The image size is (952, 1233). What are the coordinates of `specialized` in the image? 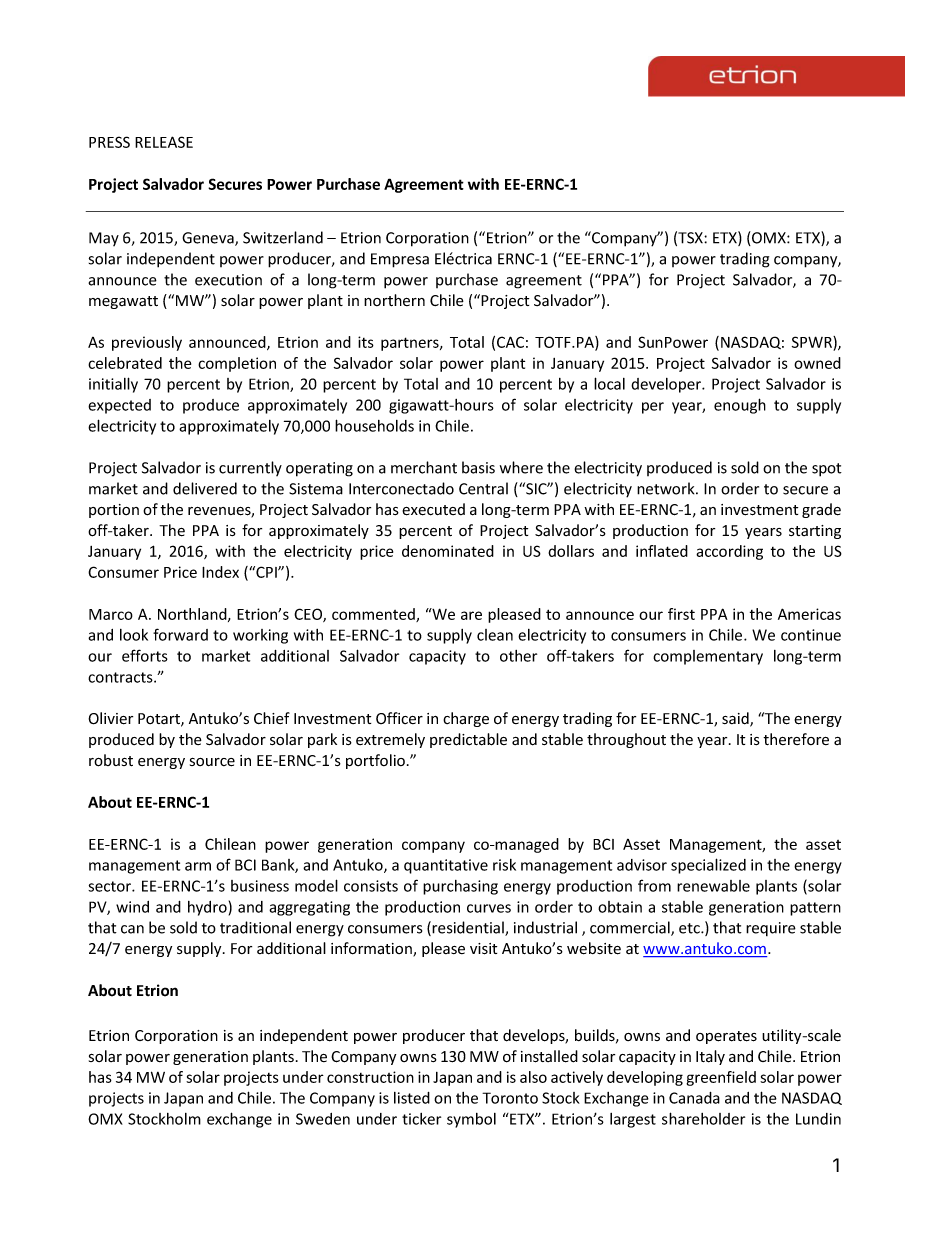 It's located at (708, 866).
